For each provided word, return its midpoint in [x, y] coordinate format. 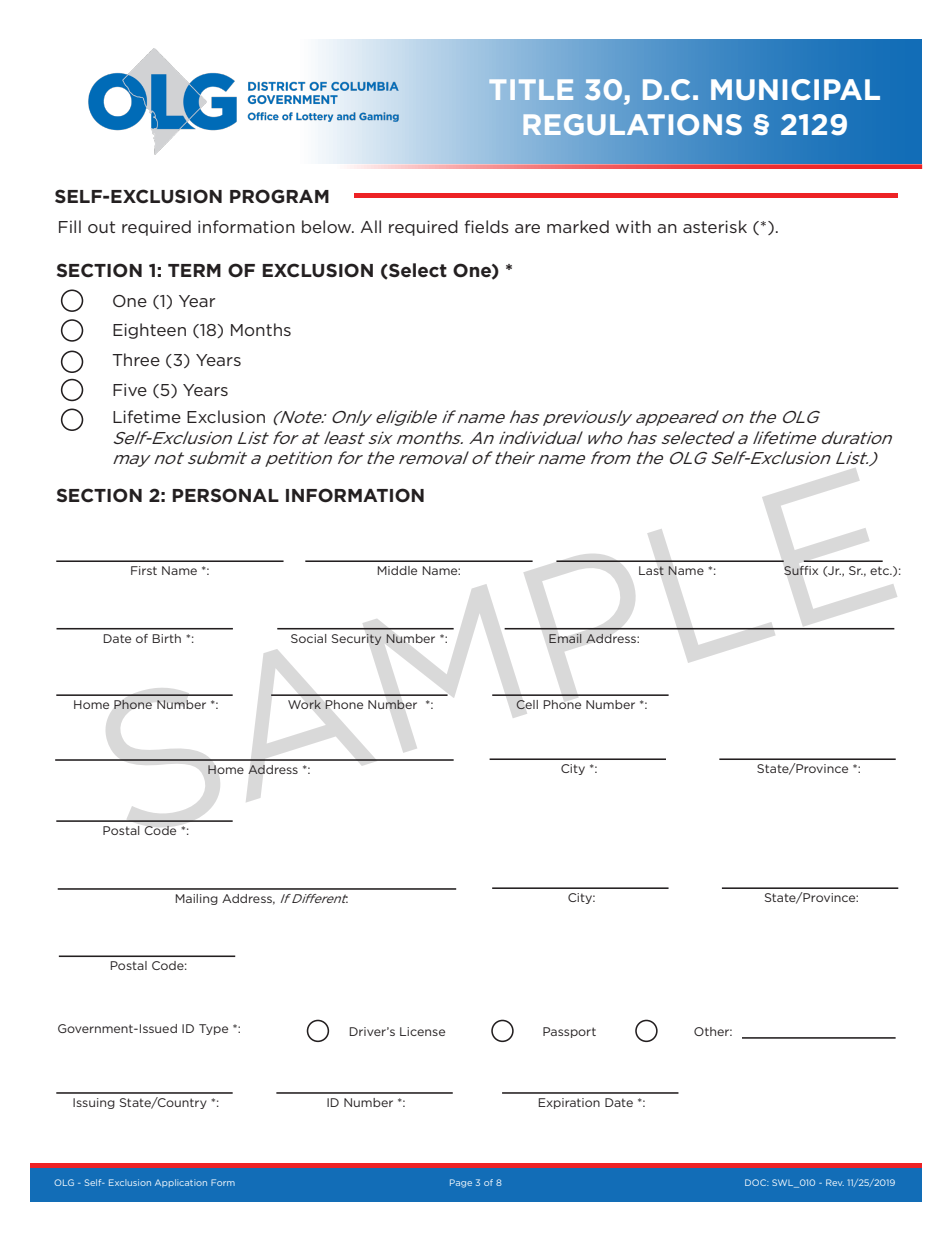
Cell [527, 704]
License [422, 1031]
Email [565, 638]
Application [181, 1183]
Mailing [196, 899]
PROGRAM [279, 196]
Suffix [801, 570]
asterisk [715, 226]
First [144, 570]
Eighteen [149, 331]
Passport [569, 1032]
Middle [397, 570]
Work [304, 704]
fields [486, 226]
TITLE [531, 89]
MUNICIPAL [795, 90]
